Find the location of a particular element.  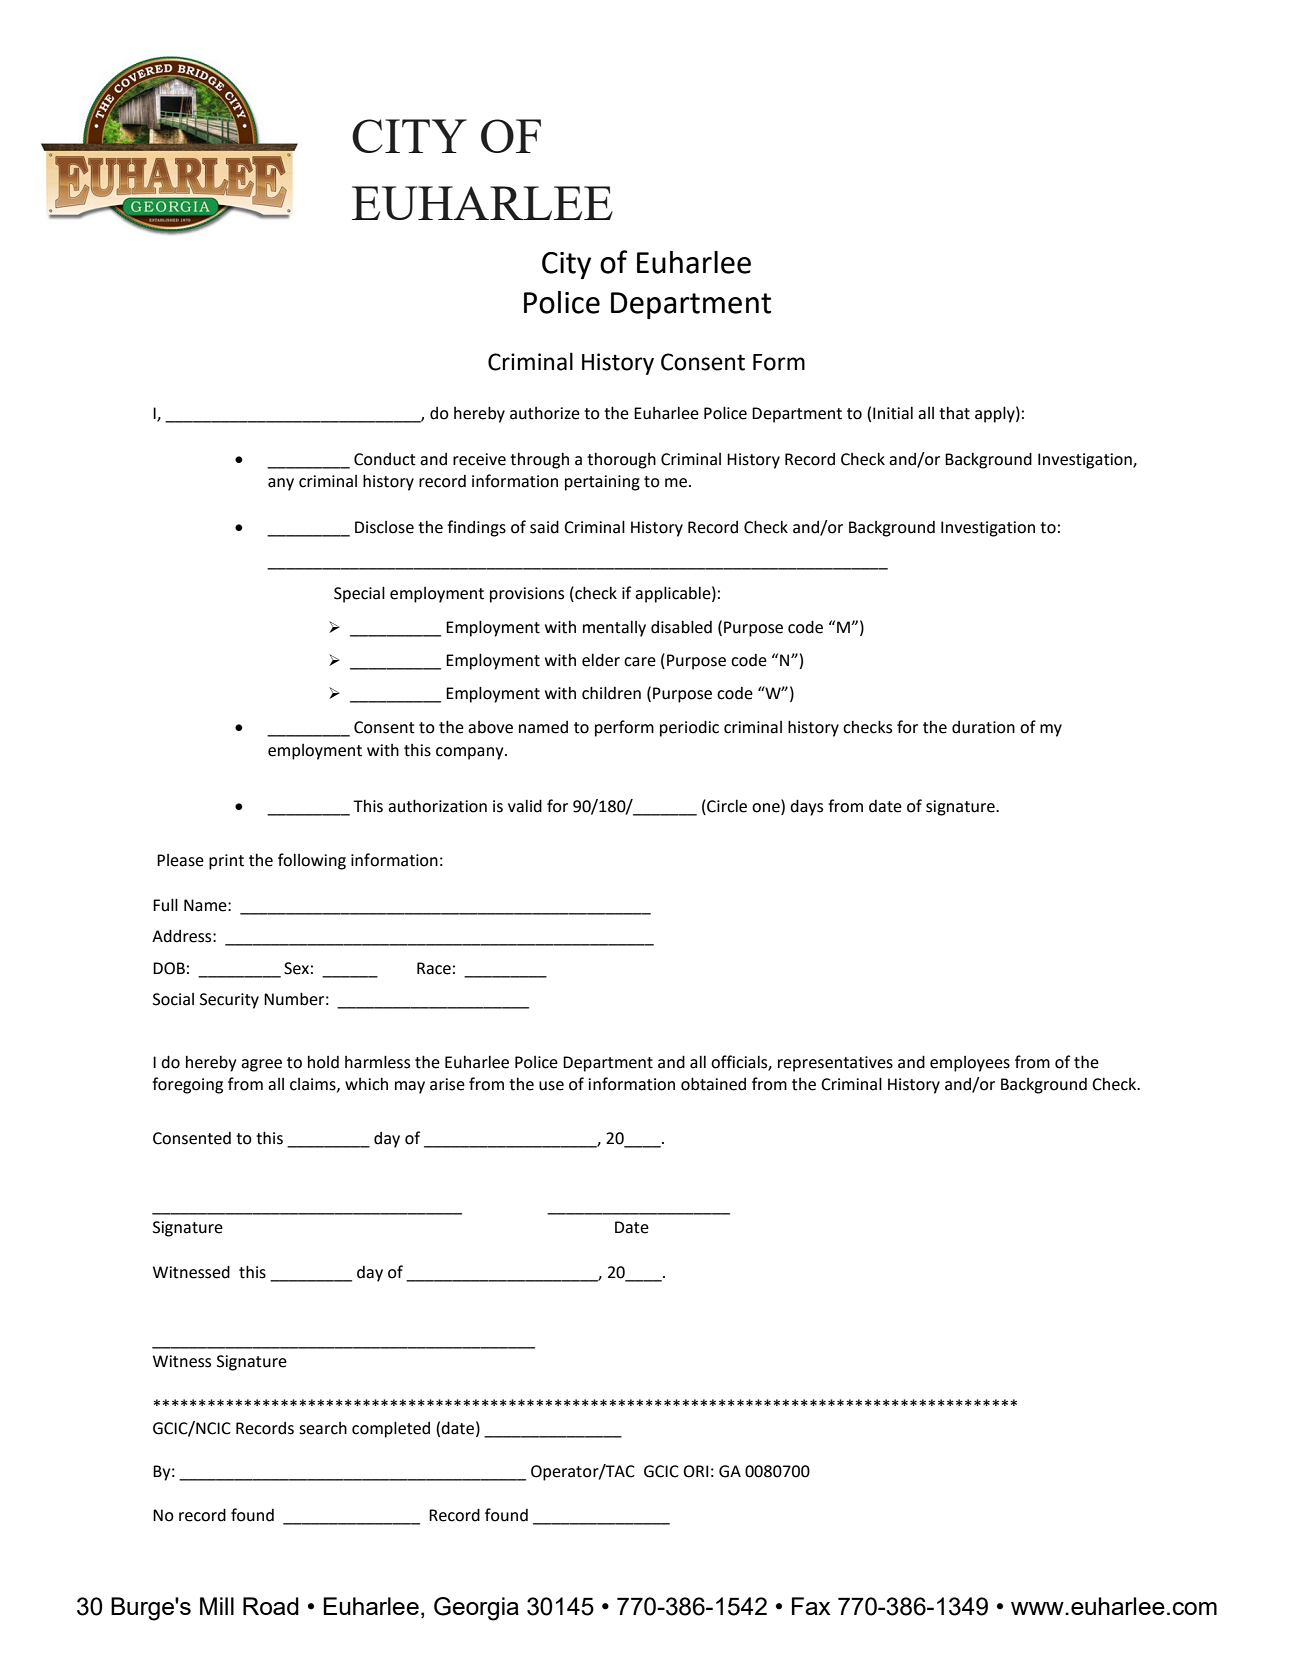

through is located at coordinates (539, 460).
